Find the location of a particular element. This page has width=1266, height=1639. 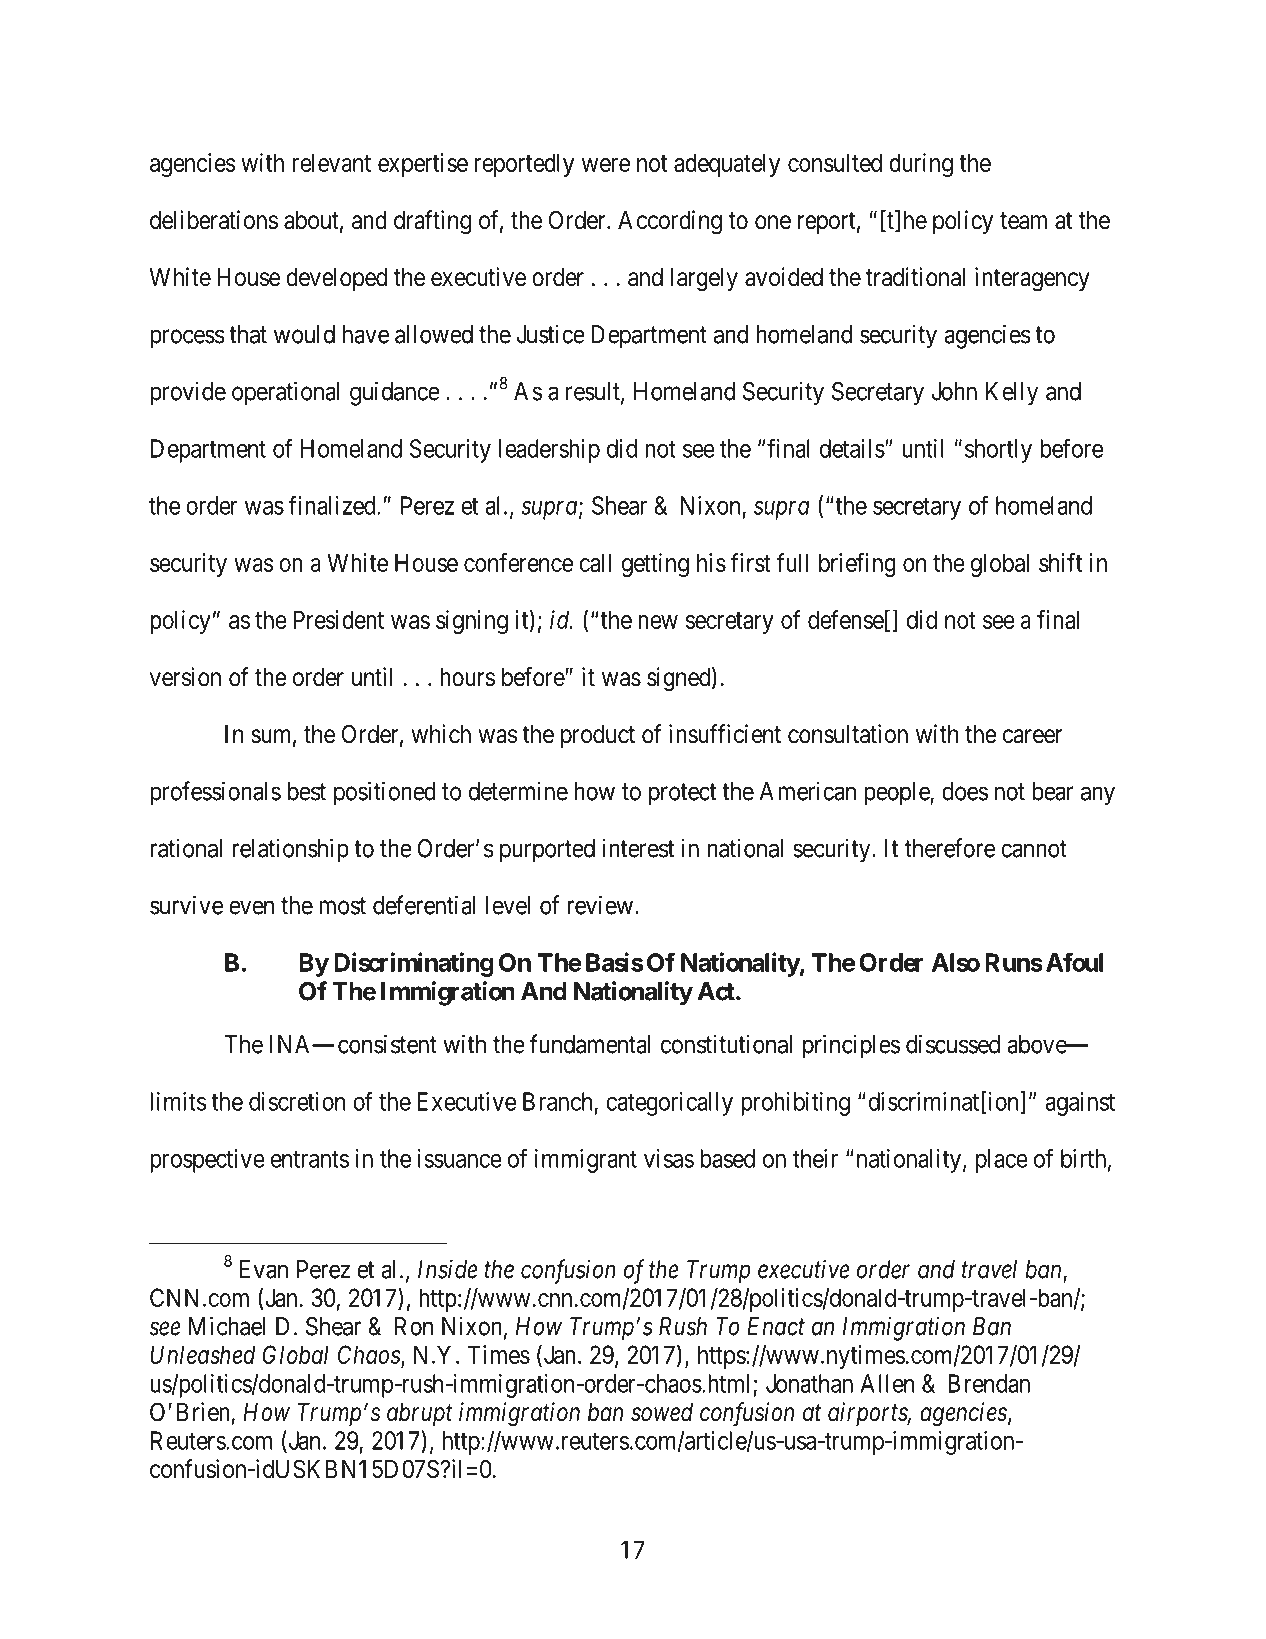

Unleashed is located at coordinates (202, 1354).
